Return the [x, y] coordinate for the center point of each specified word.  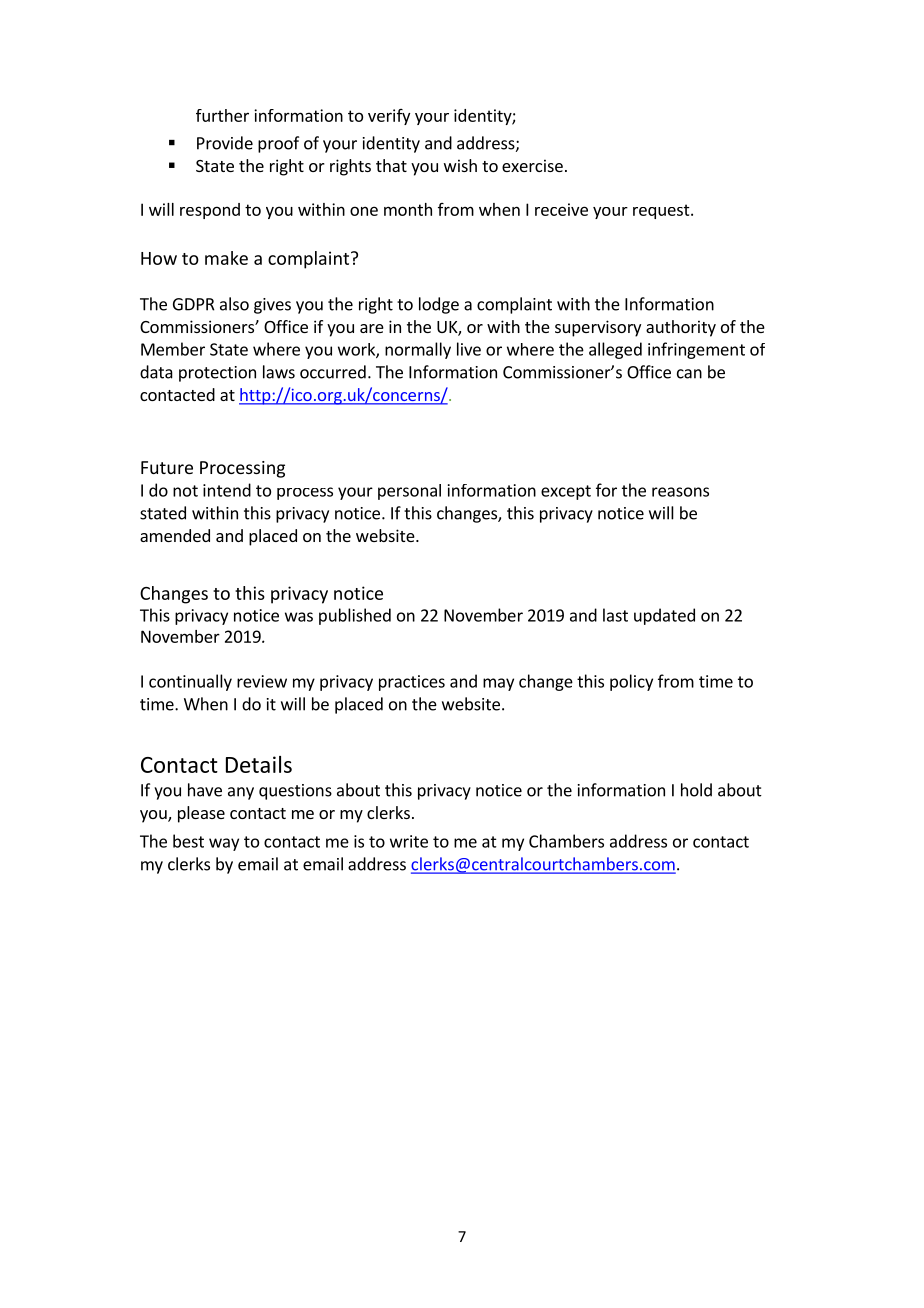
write [409, 841]
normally [418, 350]
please [201, 814]
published [355, 616]
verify [389, 117]
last [615, 615]
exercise [532, 165]
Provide [225, 143]
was [299, 617]
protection [217, 374]
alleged [615, 350]
